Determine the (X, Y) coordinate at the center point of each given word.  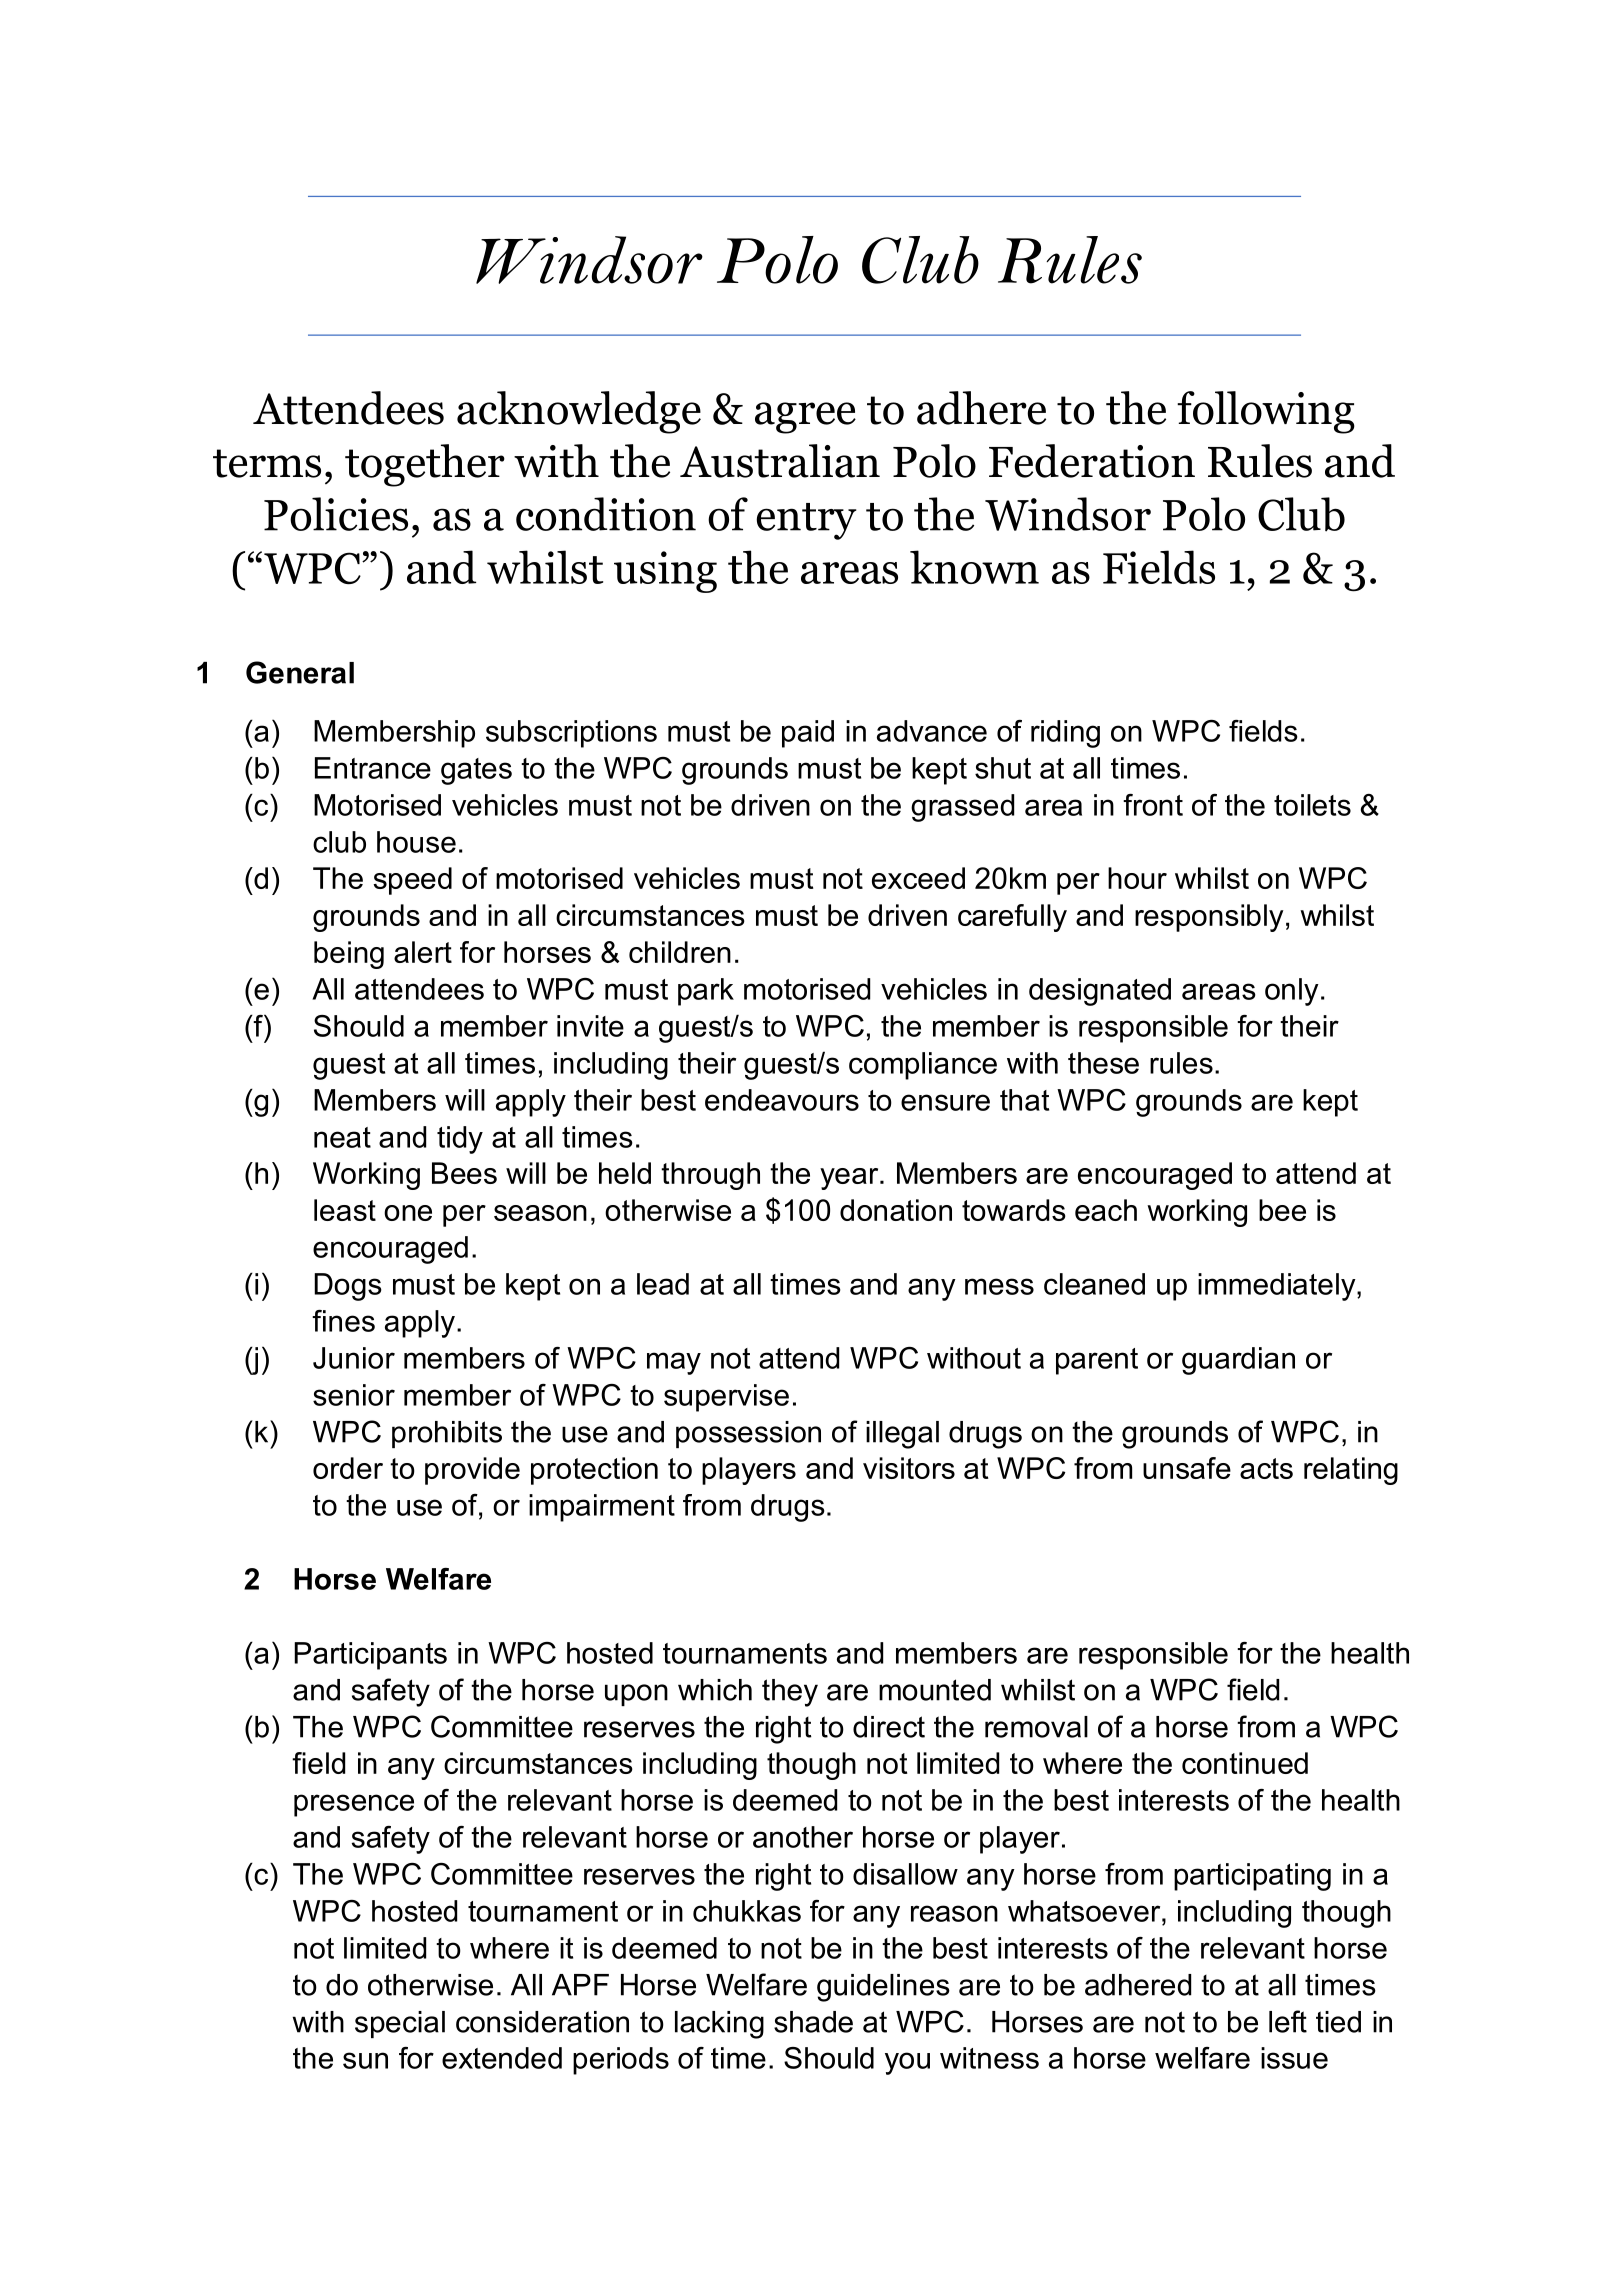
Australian (780, 461)
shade (813, 2022)
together (425, 465)
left (1288, 2021)
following (1266, 412)
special (400, 2024)
